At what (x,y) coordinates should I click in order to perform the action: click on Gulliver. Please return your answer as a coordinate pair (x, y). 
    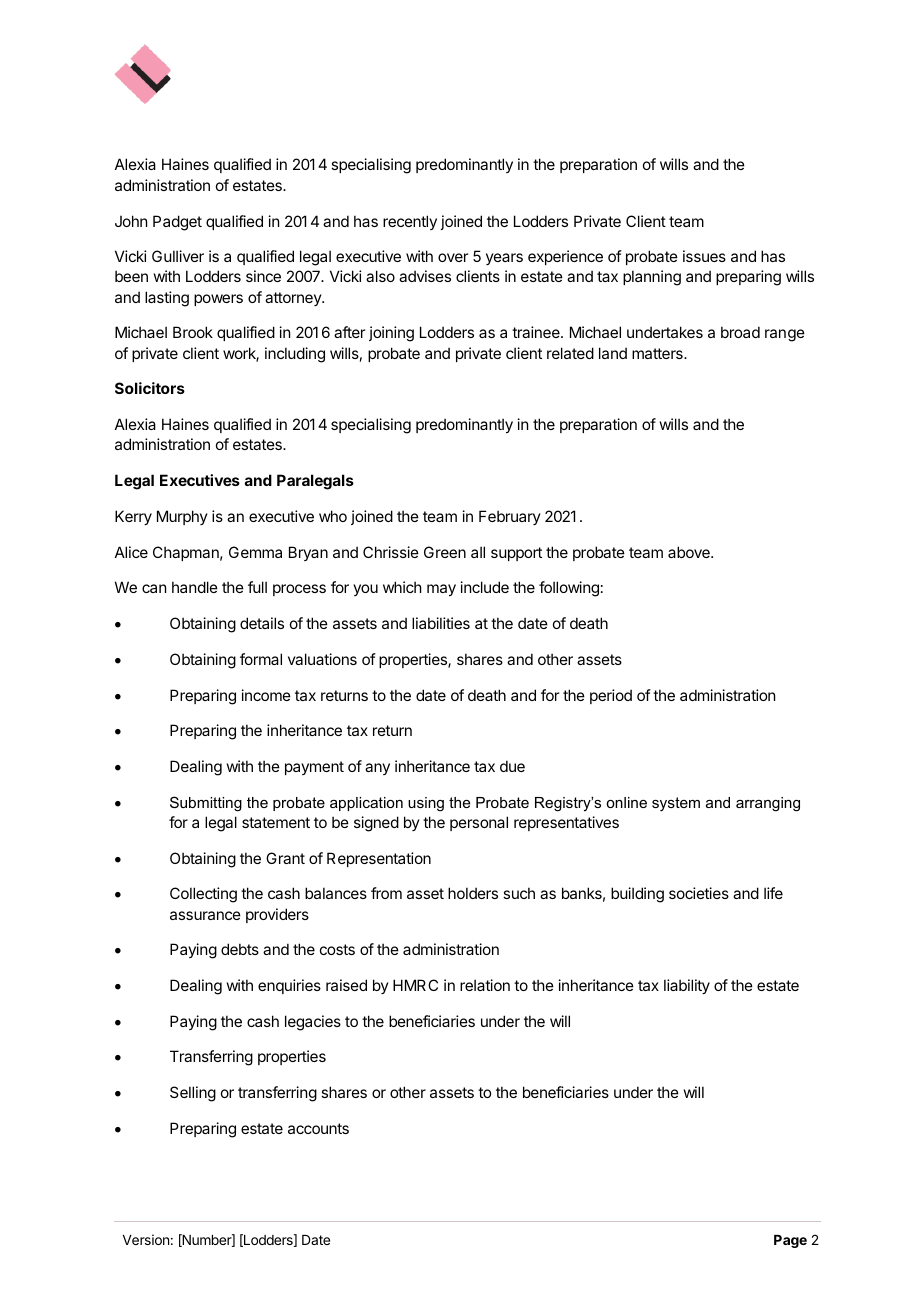
    Looking at the image, I should click on (178, 256).
